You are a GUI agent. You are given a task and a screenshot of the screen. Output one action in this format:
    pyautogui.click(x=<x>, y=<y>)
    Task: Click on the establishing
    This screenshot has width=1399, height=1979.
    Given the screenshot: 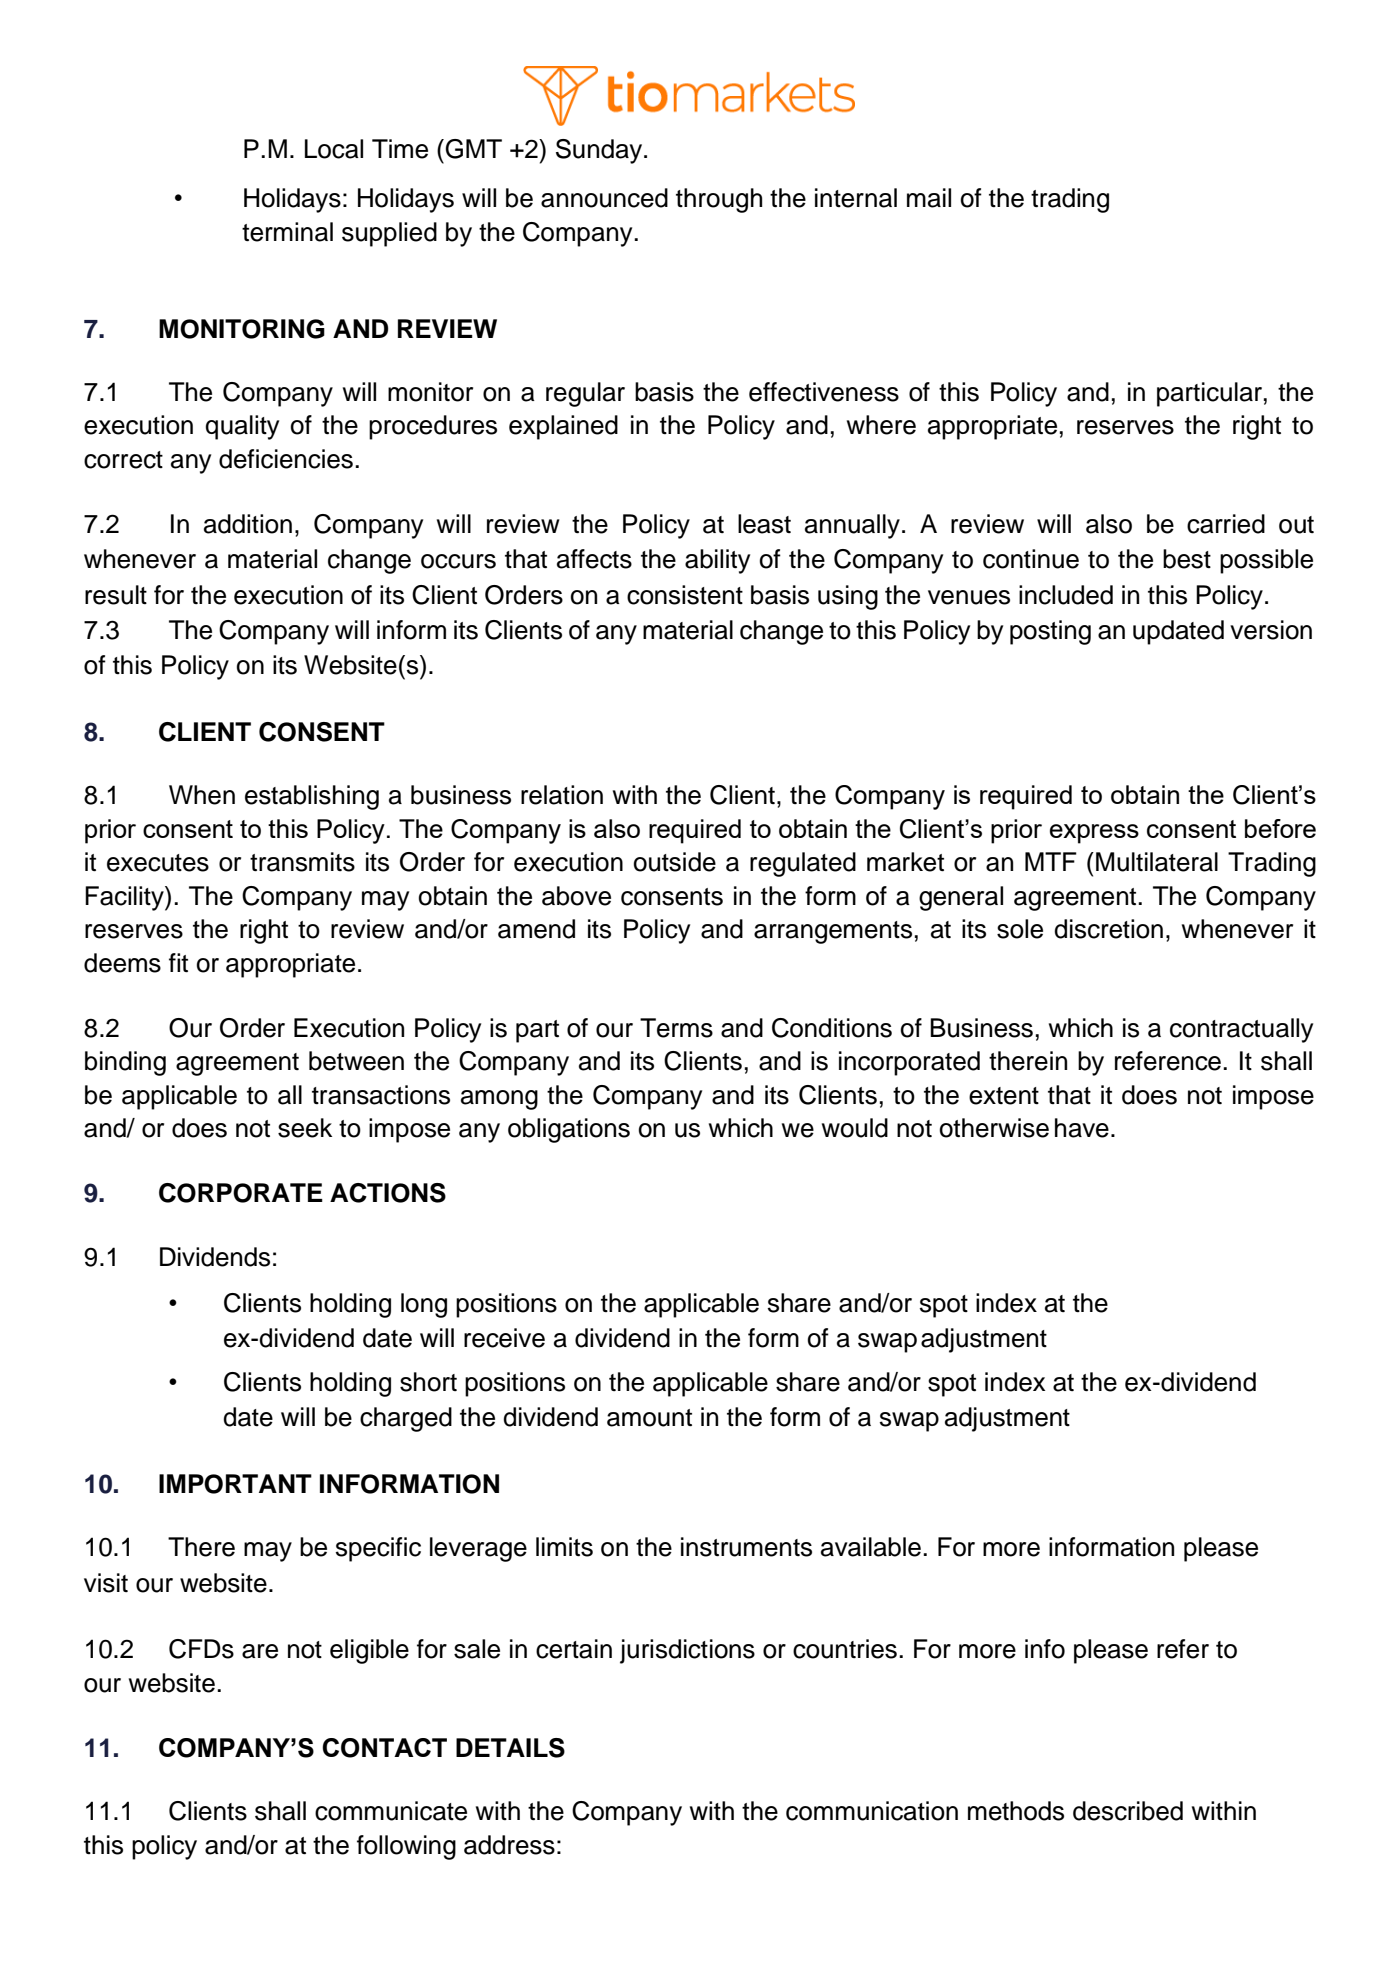 What is the action you would take?
    pyautogui.click(x=312, y=797)
